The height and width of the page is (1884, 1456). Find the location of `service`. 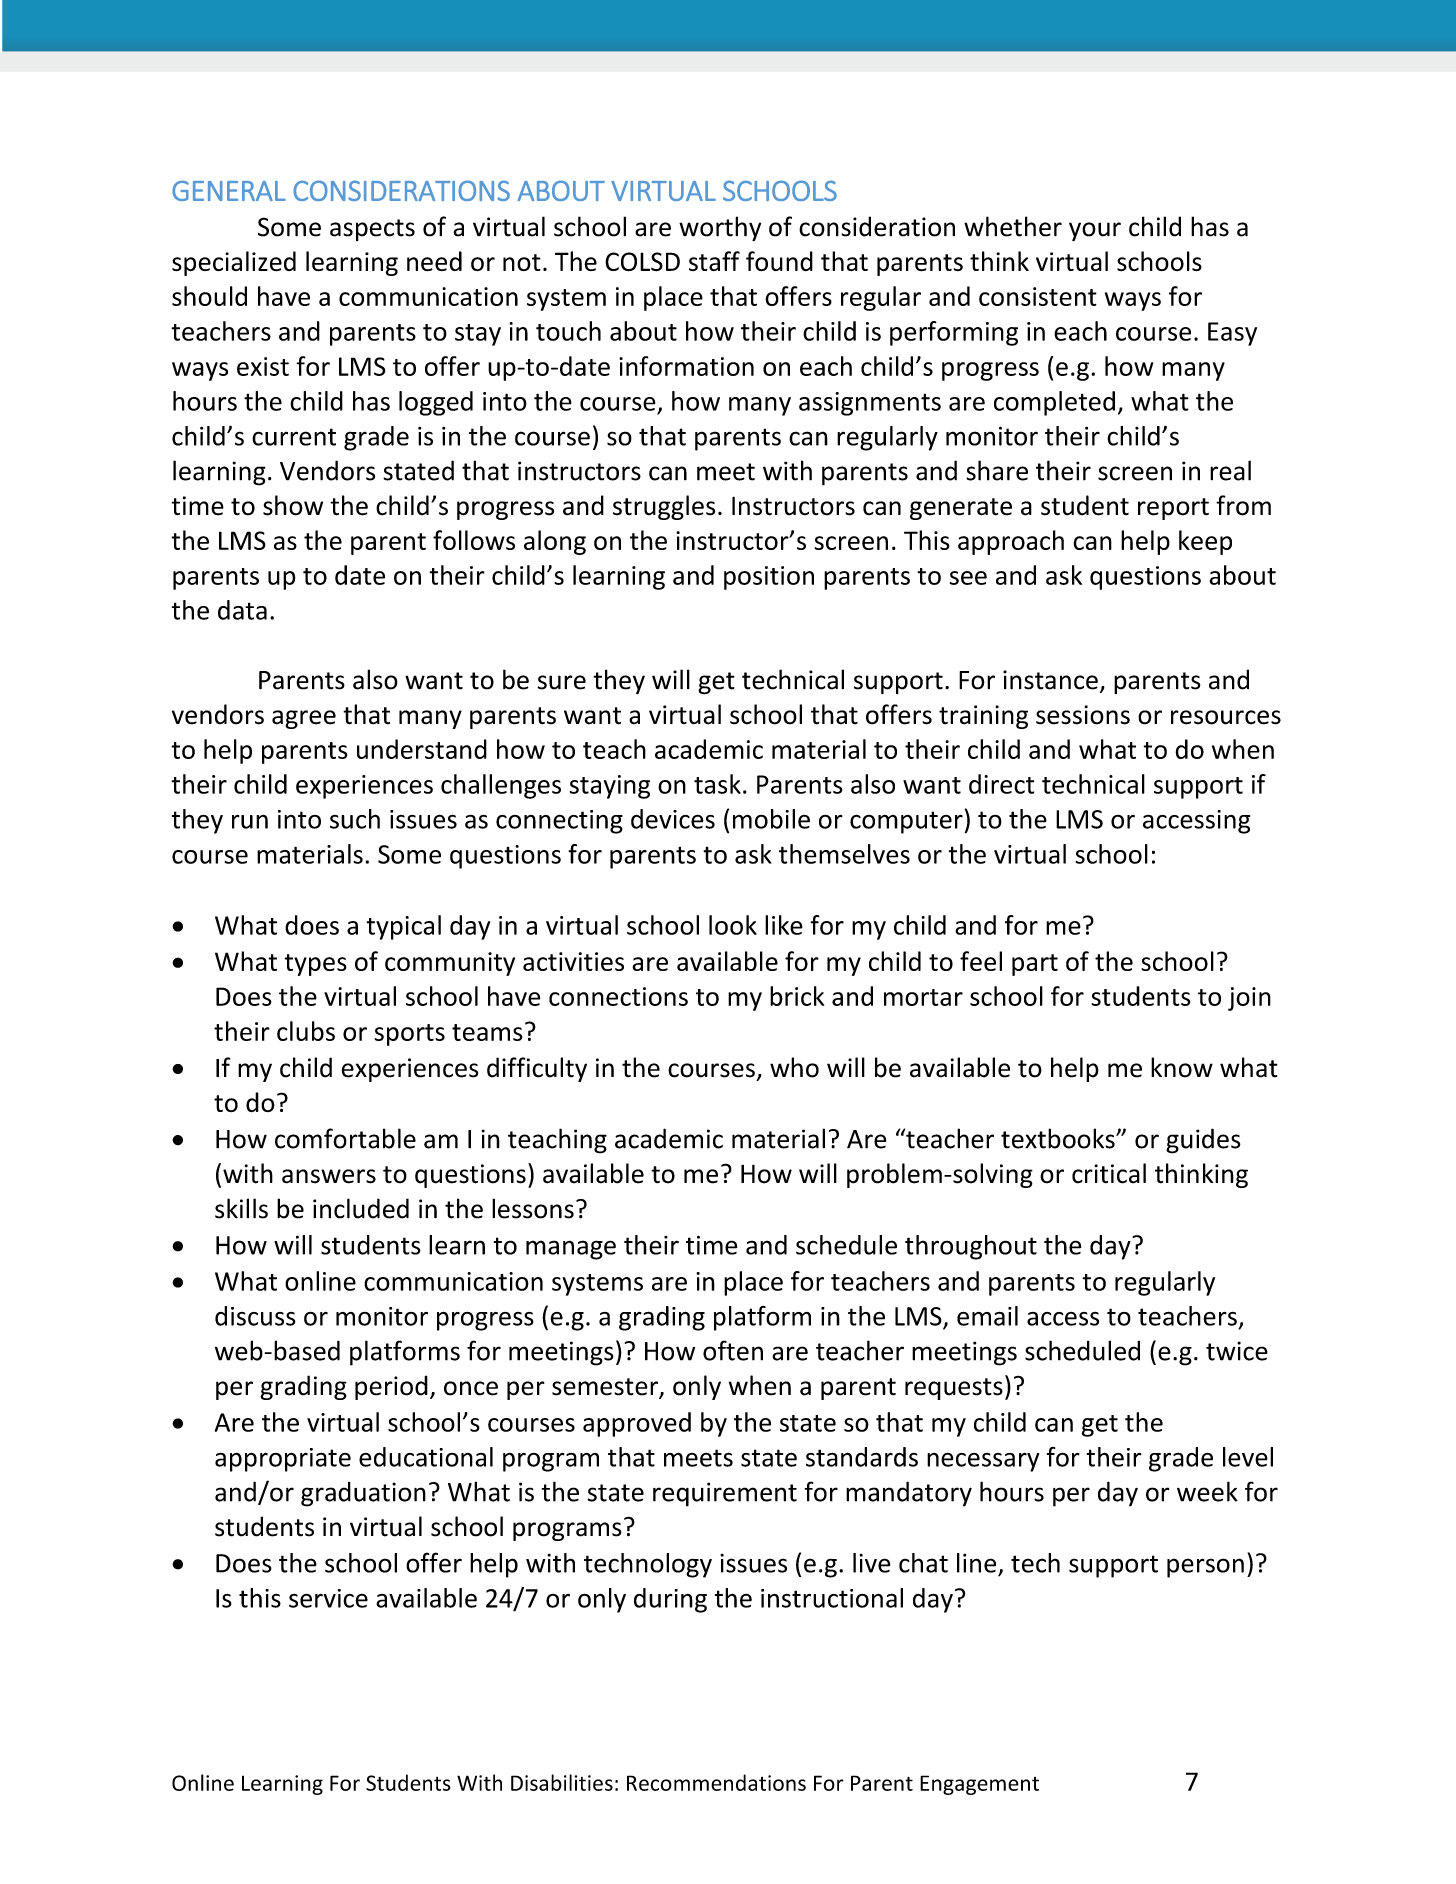

service is located at coordinates (328, 1598).
